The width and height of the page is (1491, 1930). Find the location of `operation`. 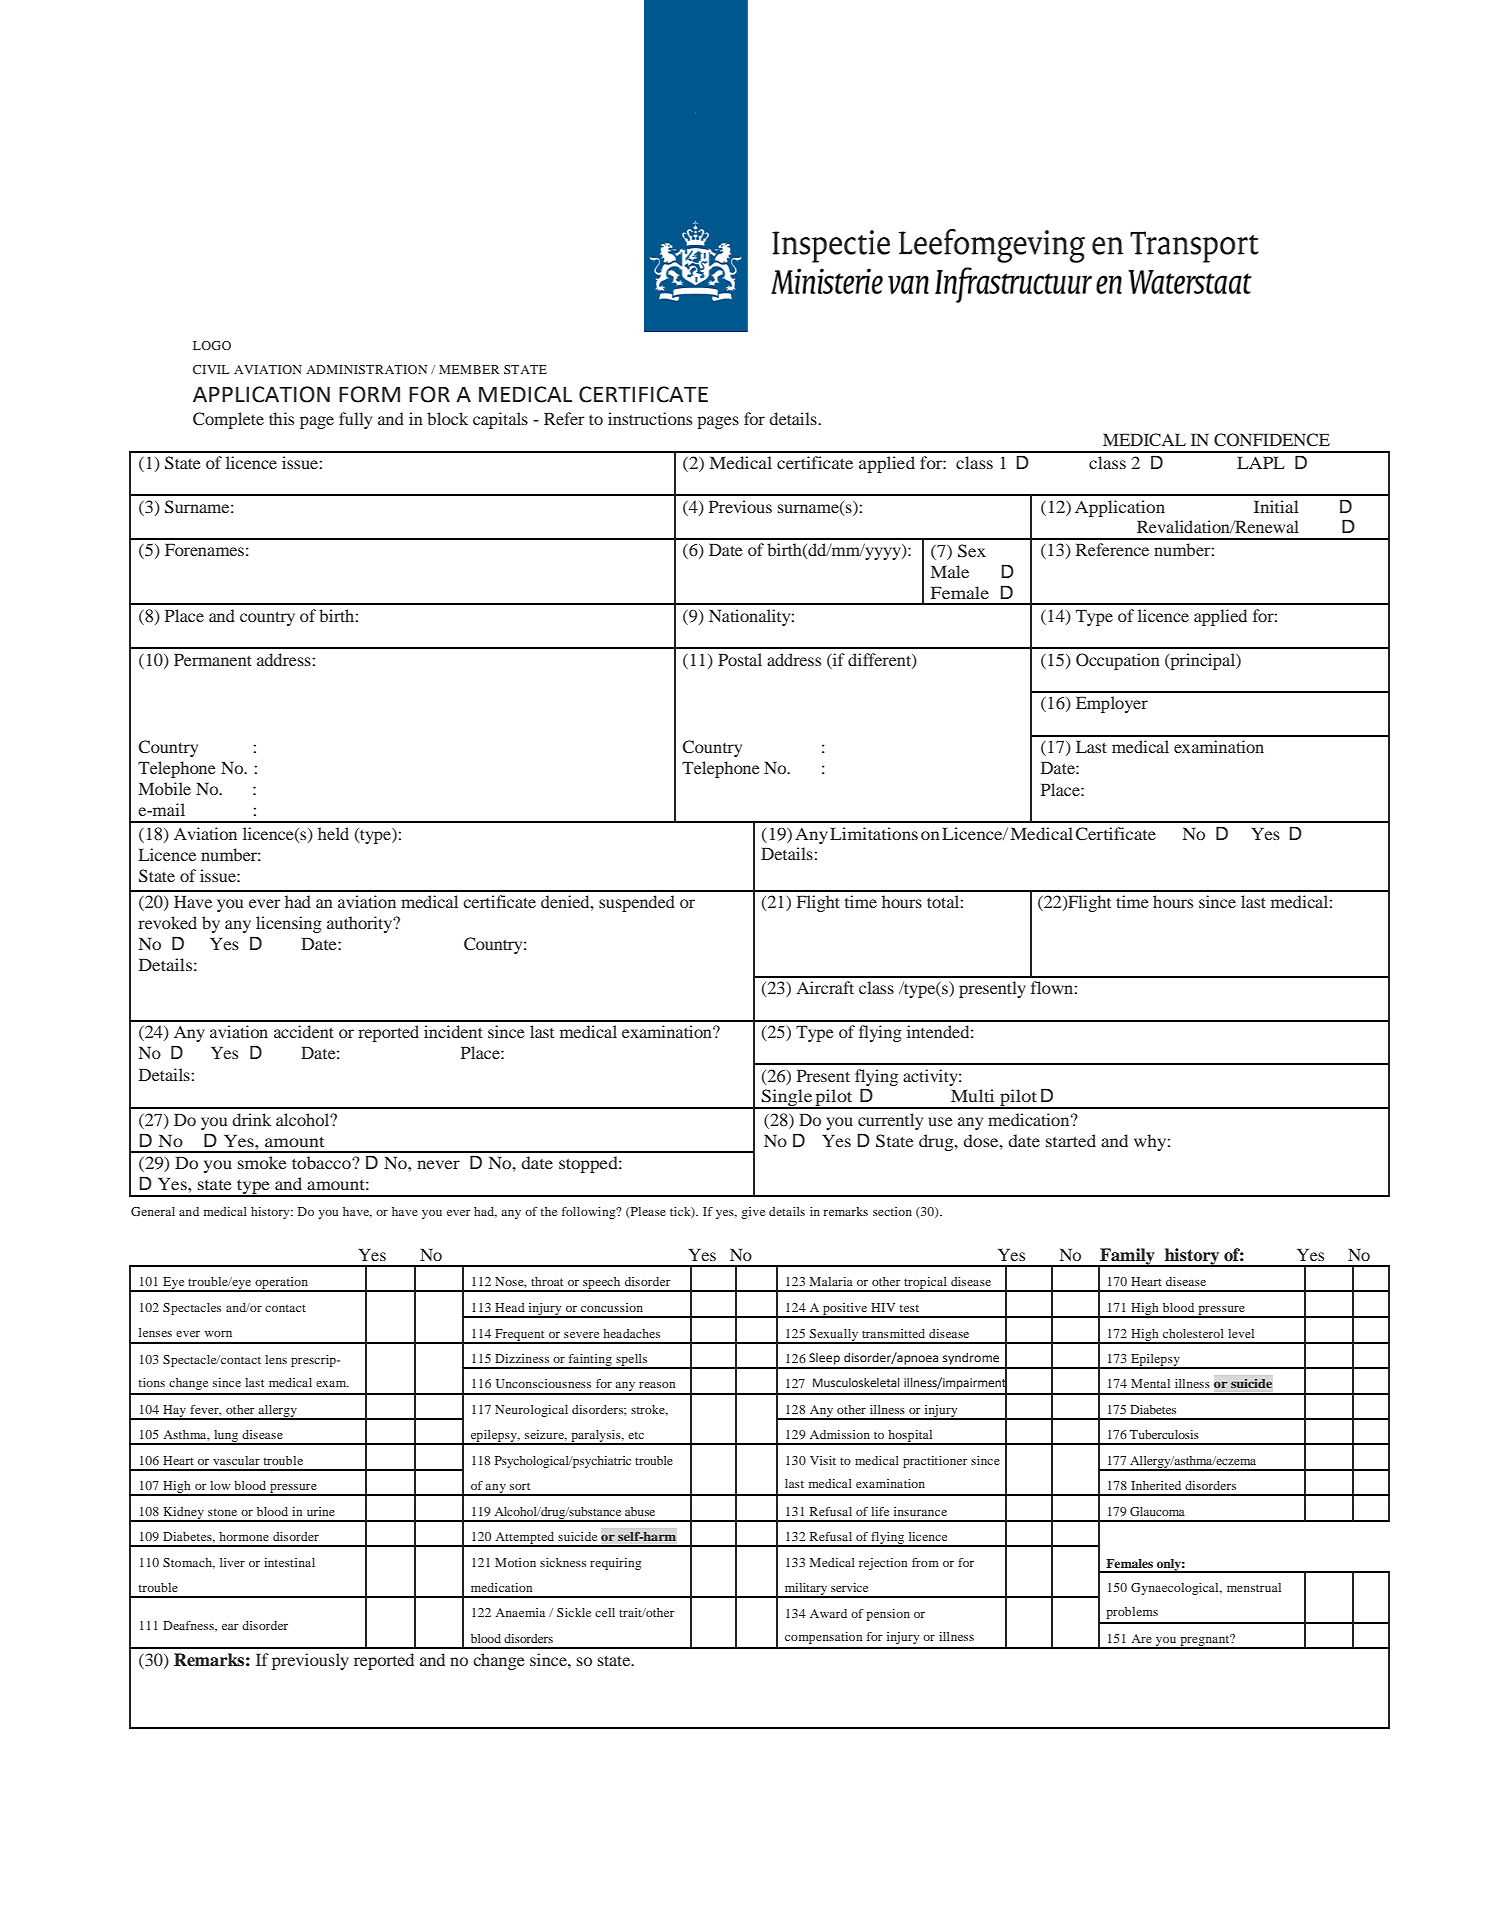

operation is located at coordinates (281, 1284).
